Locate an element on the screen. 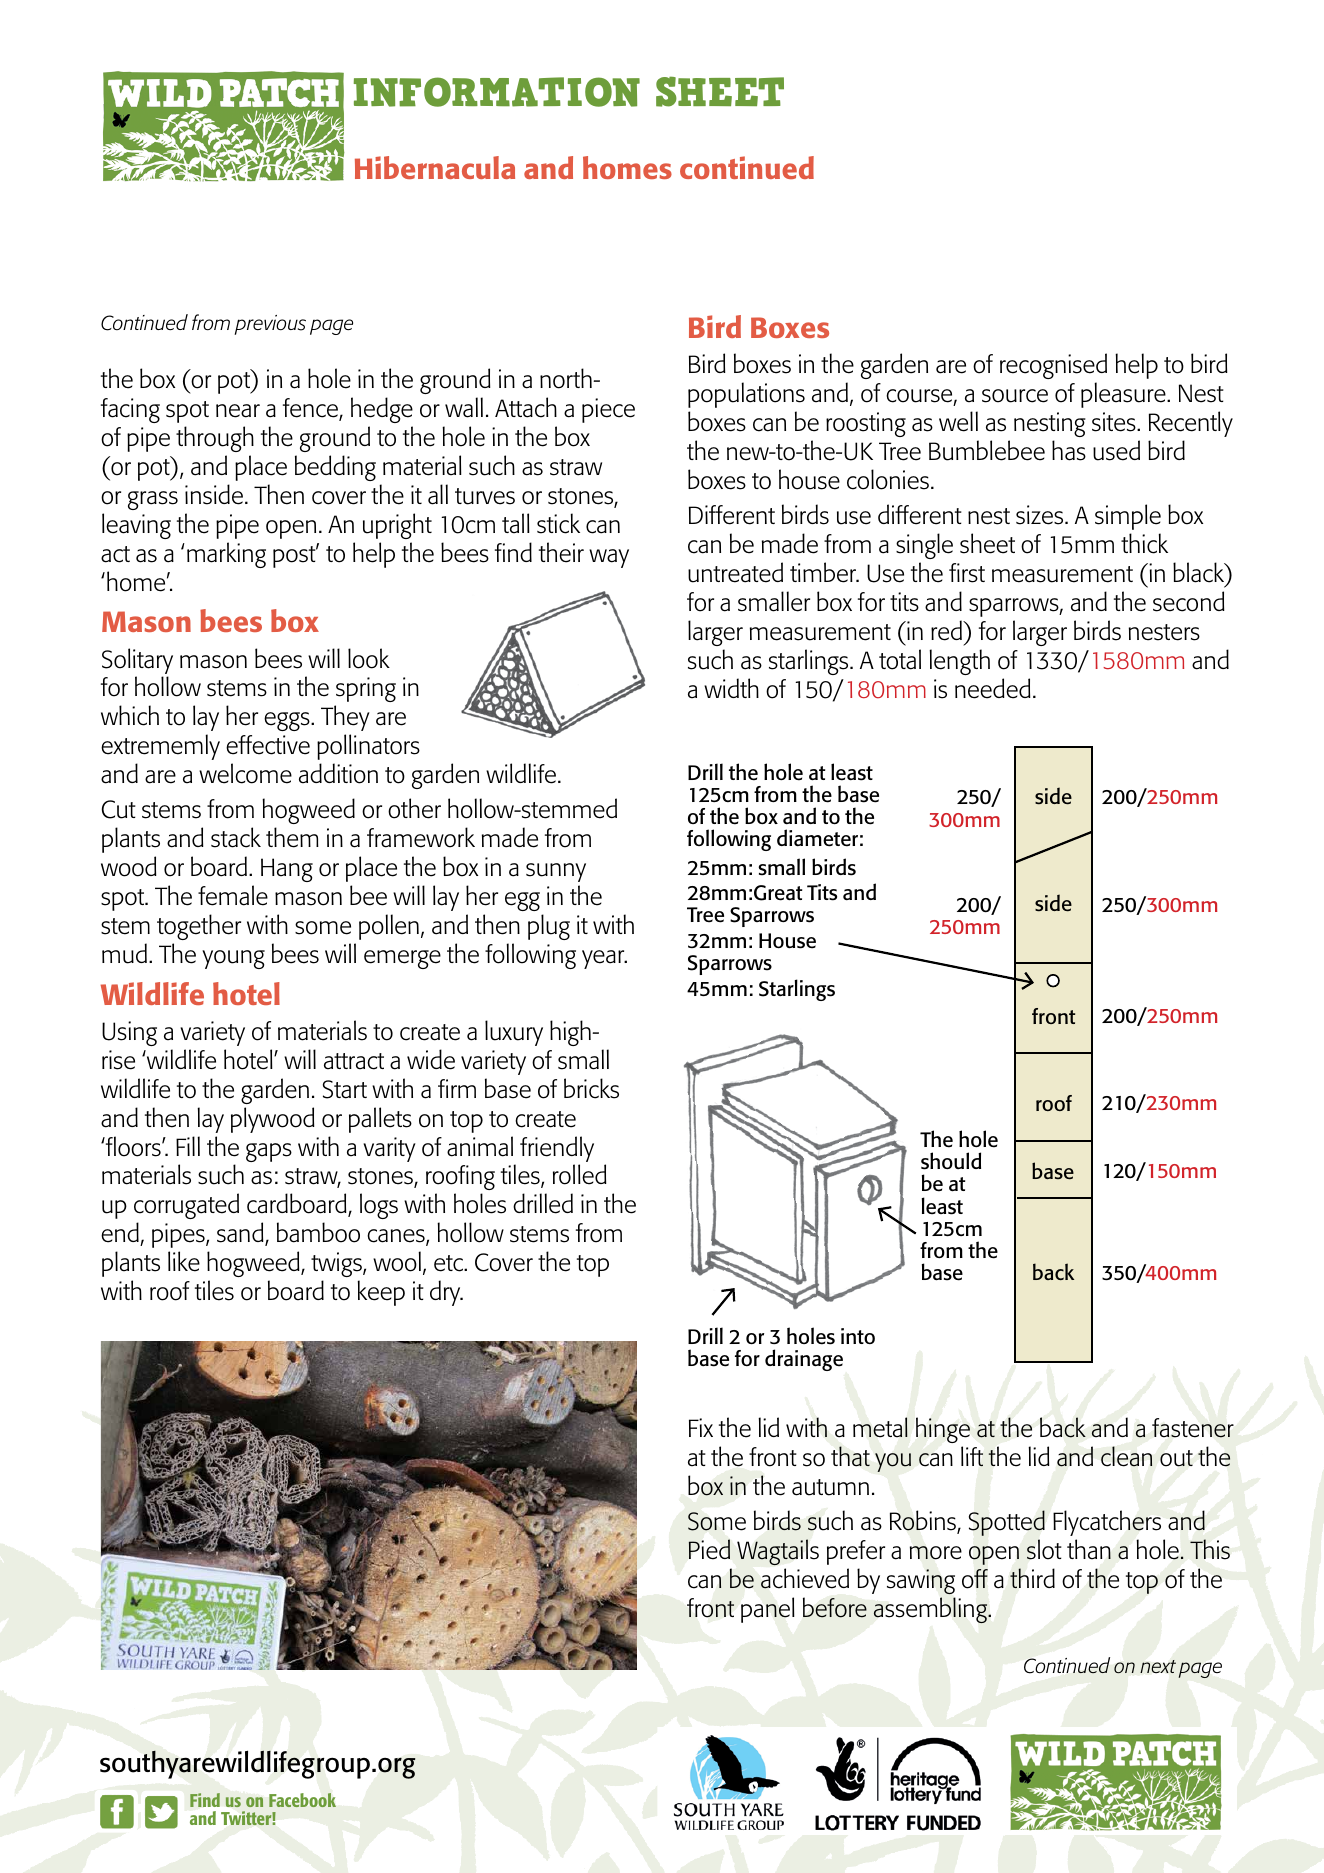 This screenshot has width=1324, height=1873. previous is located at coordinates (270, 325).
